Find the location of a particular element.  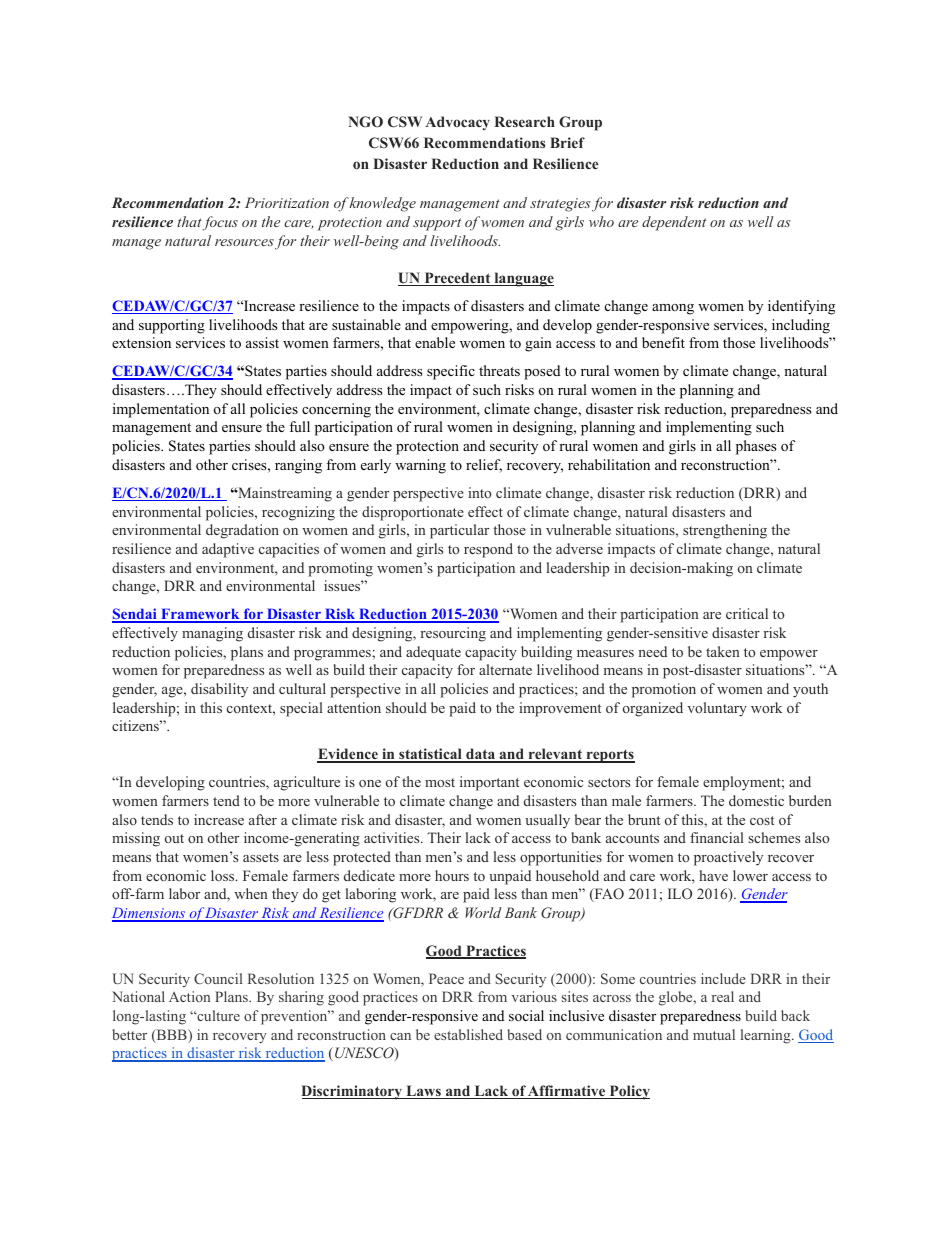

implementation is located at coordinates (161, 410).
